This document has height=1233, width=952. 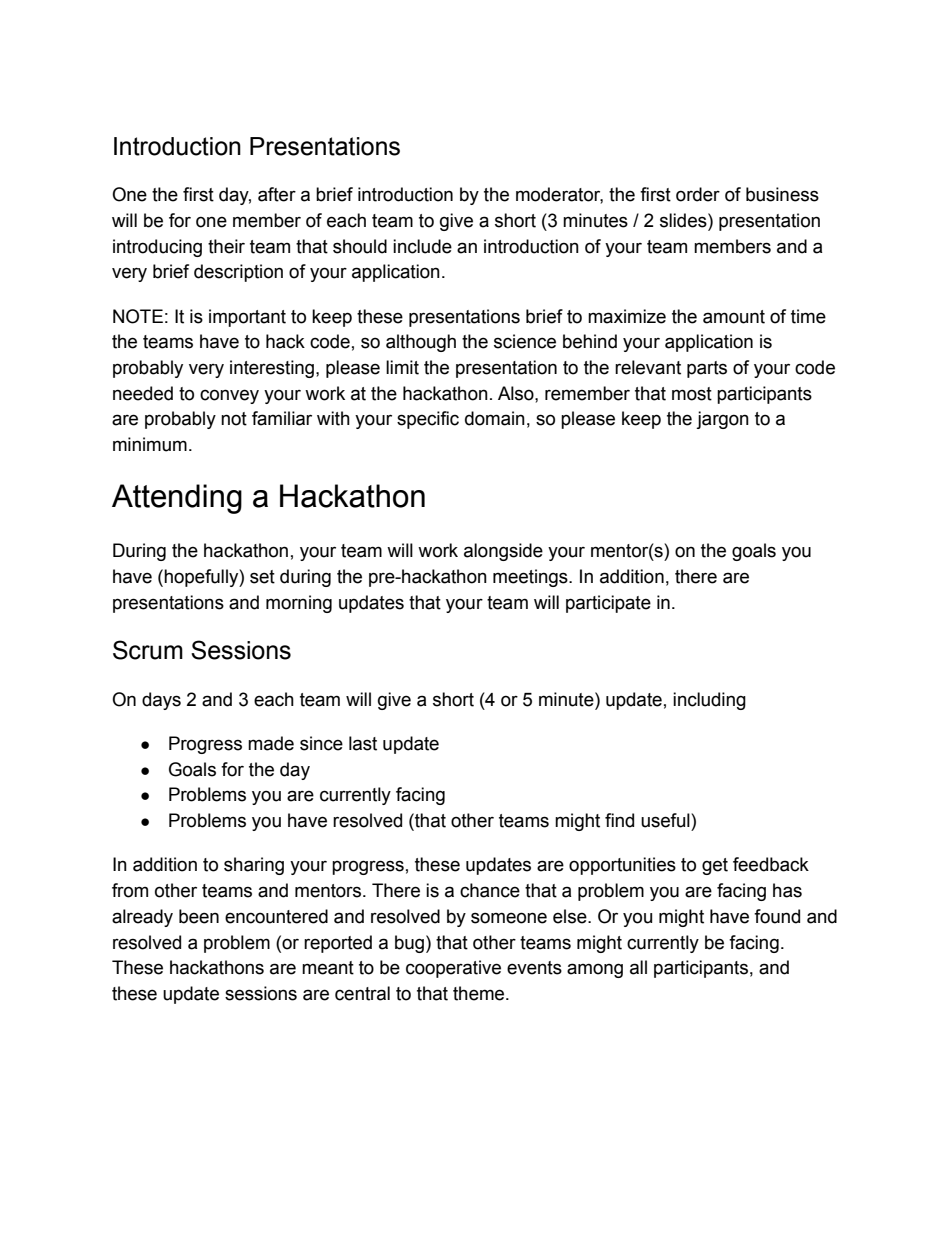 I want to click on all, so click(x=638, y=967).
